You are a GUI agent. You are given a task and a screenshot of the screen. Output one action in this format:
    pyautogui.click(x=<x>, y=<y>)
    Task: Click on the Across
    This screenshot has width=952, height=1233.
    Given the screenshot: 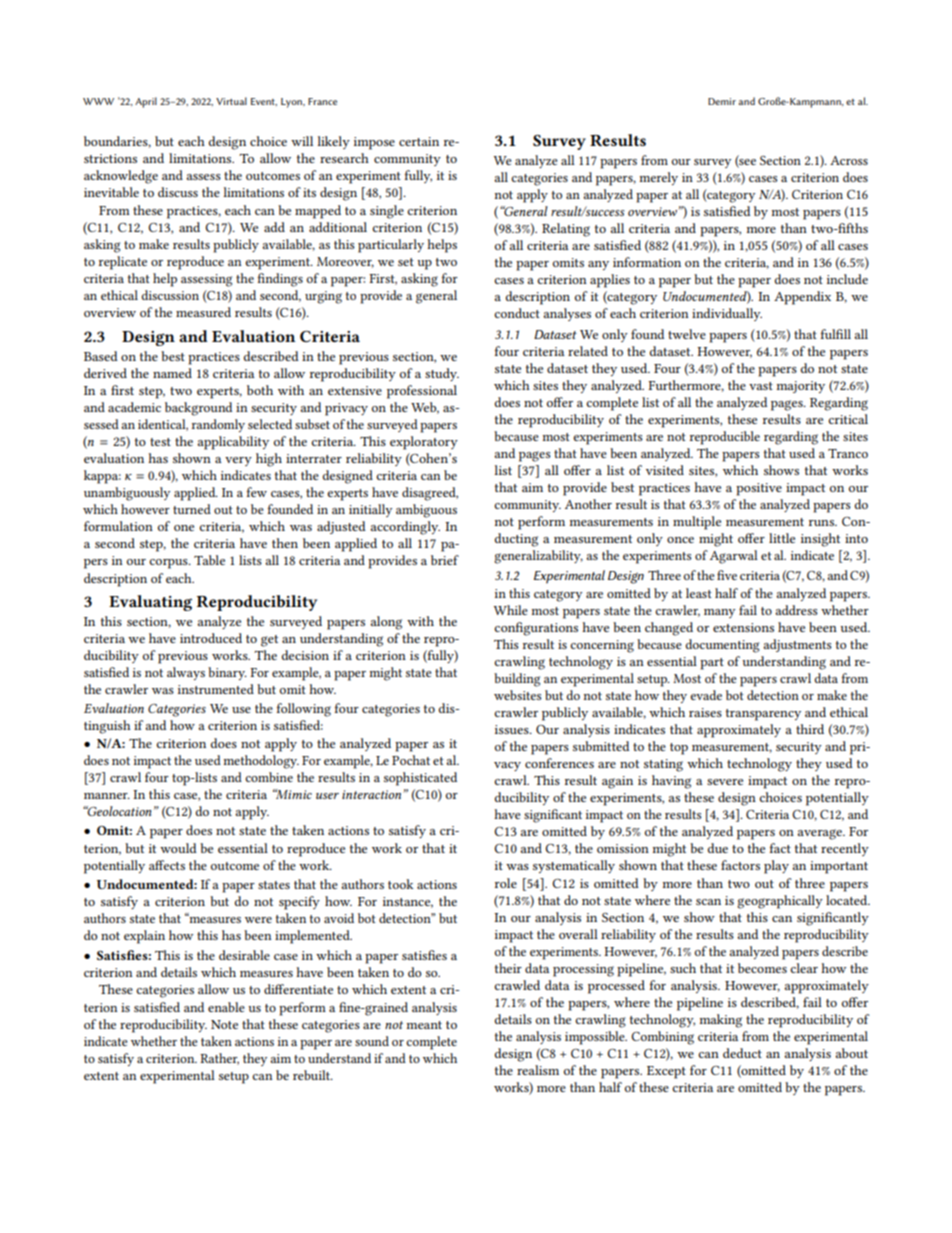 What is the action you would take?
    pyautogui.click(x=849, y=160)
